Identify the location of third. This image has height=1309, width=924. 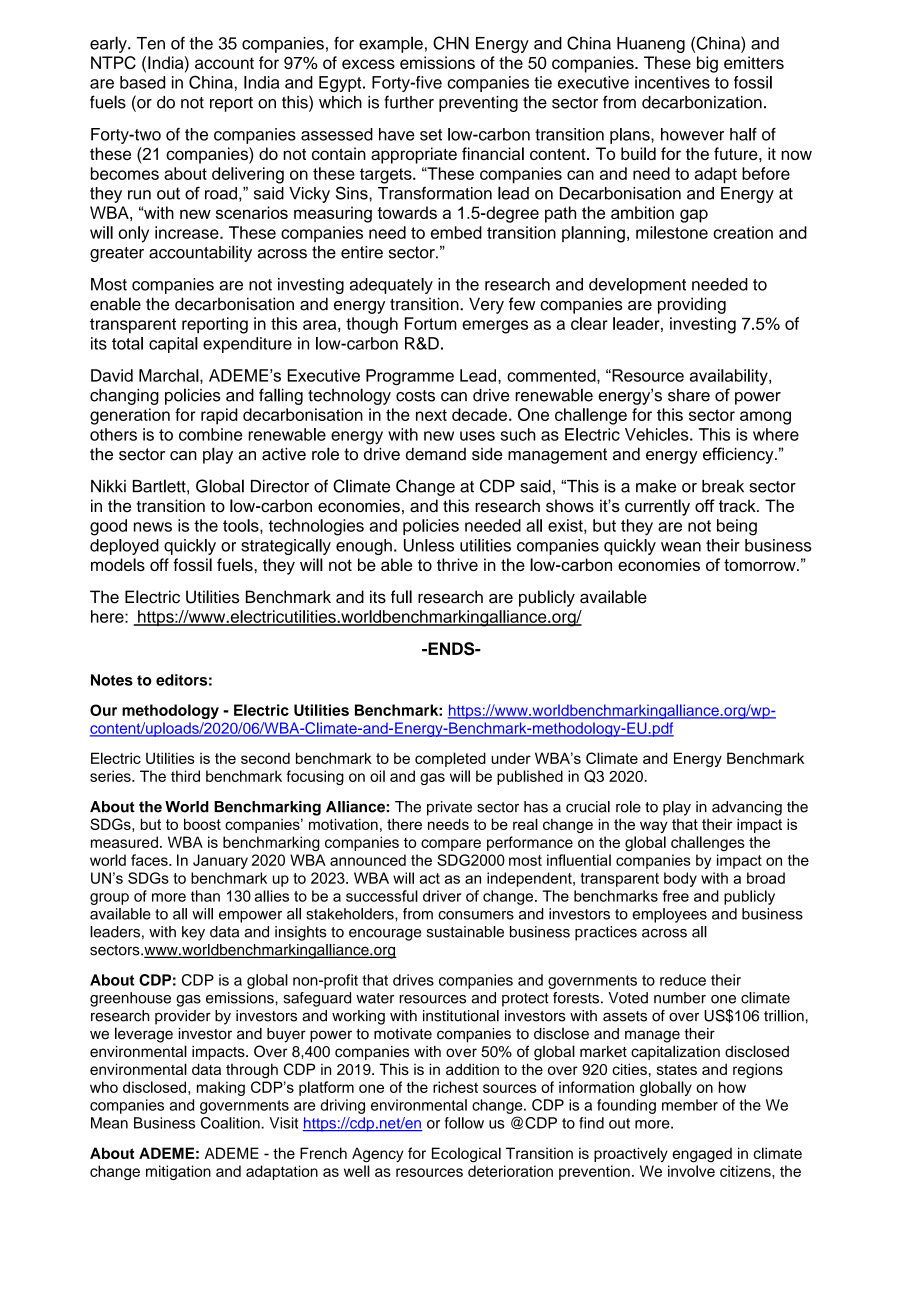
(185, 776).
